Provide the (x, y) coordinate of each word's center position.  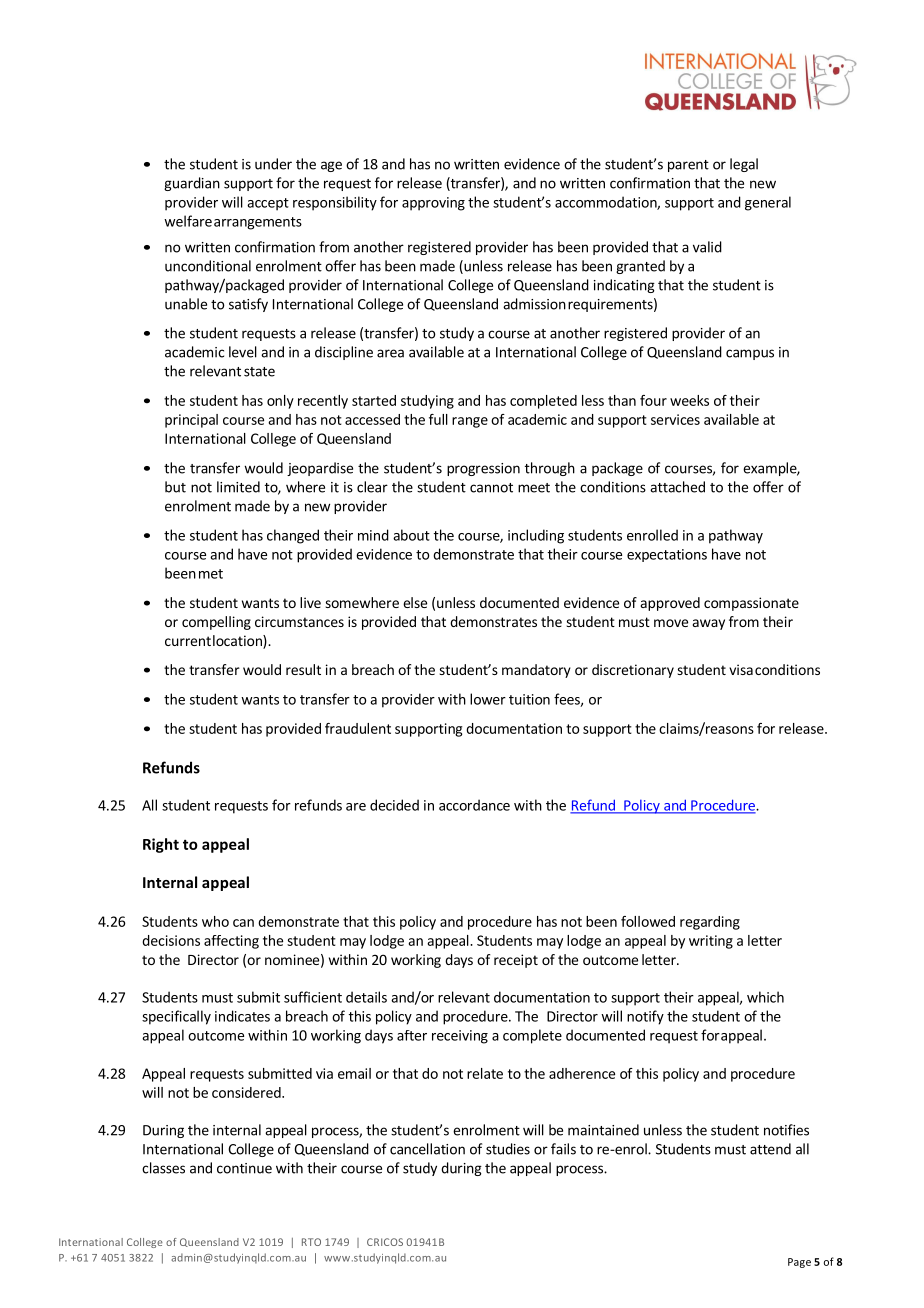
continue (244, 1168)
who (215, 921)
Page (799, 1263)
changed (293, 536)
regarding (710, 923)
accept (268, 204)
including (536, 536)
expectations (667, 555)
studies (508, 1149)
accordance (474, 805)
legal (744, 165)
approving (433, 204)
